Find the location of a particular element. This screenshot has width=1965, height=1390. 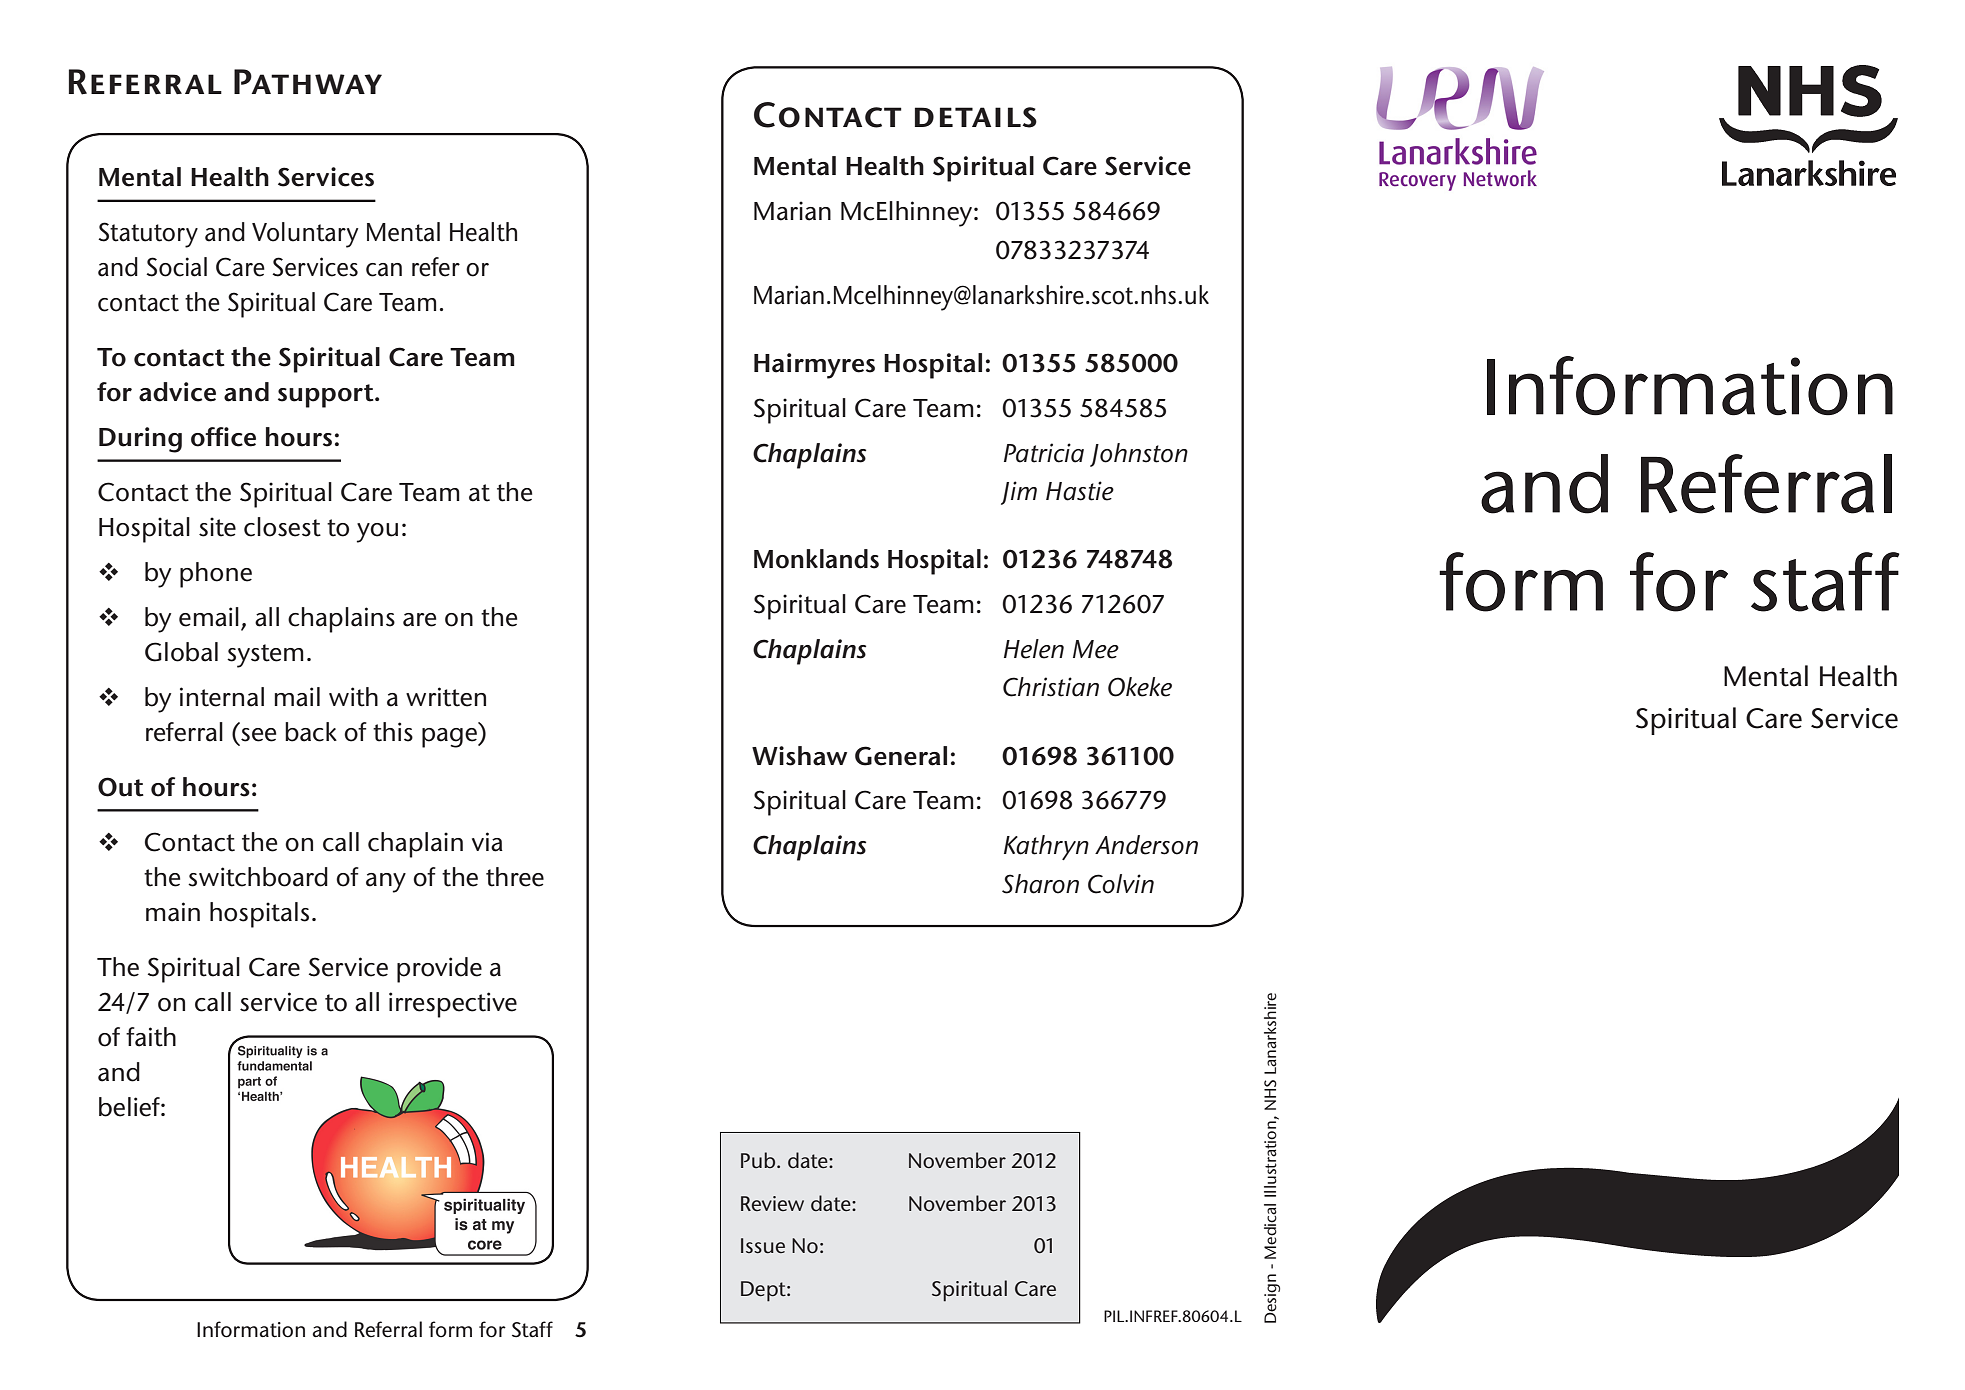

Pathway is located at coordinates (308, 81).
